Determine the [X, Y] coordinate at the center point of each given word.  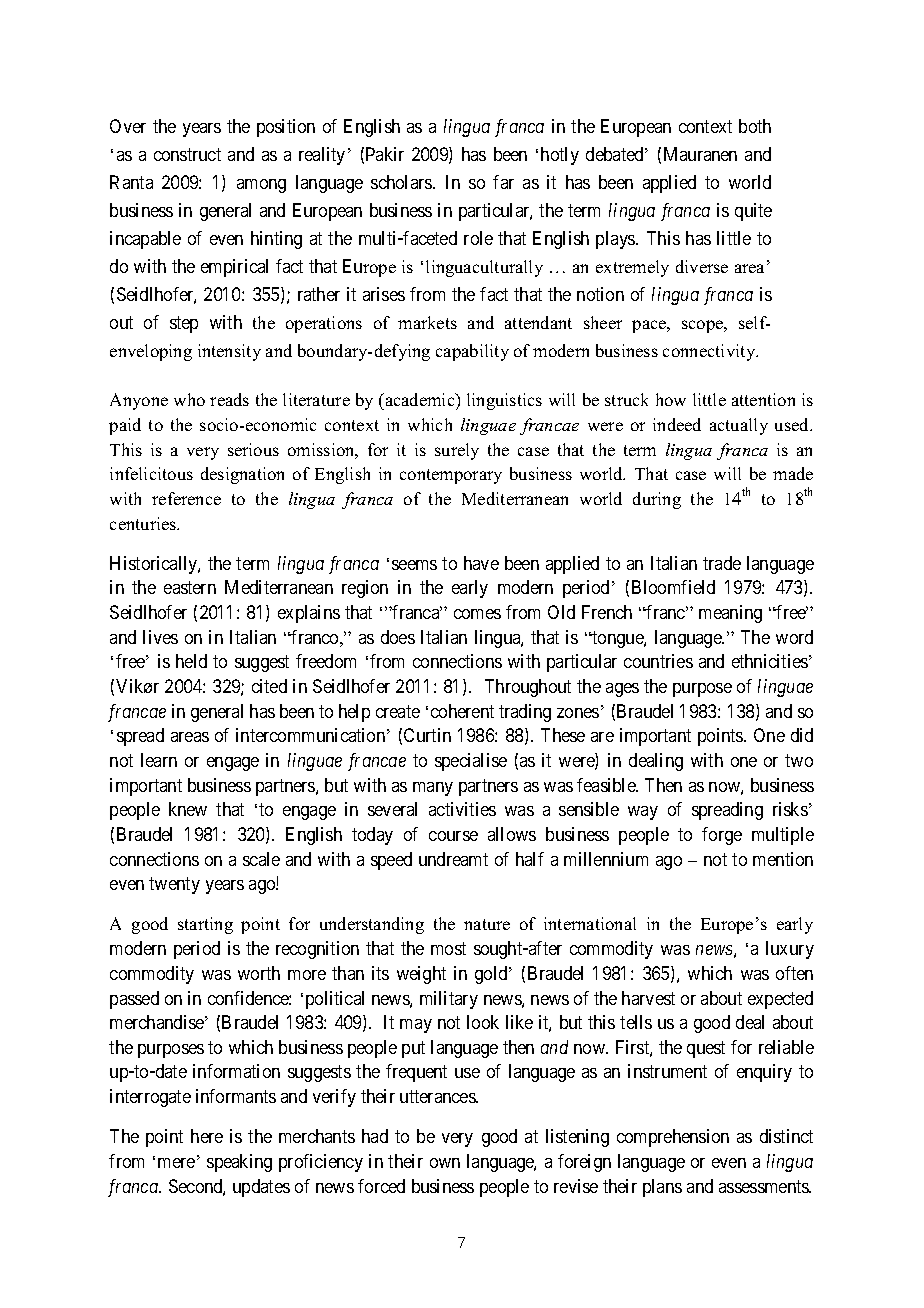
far [503, 182]
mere [176, 1163]
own [445, 1163]
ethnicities [770, 661]
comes [477, 614]
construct [187, 154]
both [755, 126]
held [191, 661]
